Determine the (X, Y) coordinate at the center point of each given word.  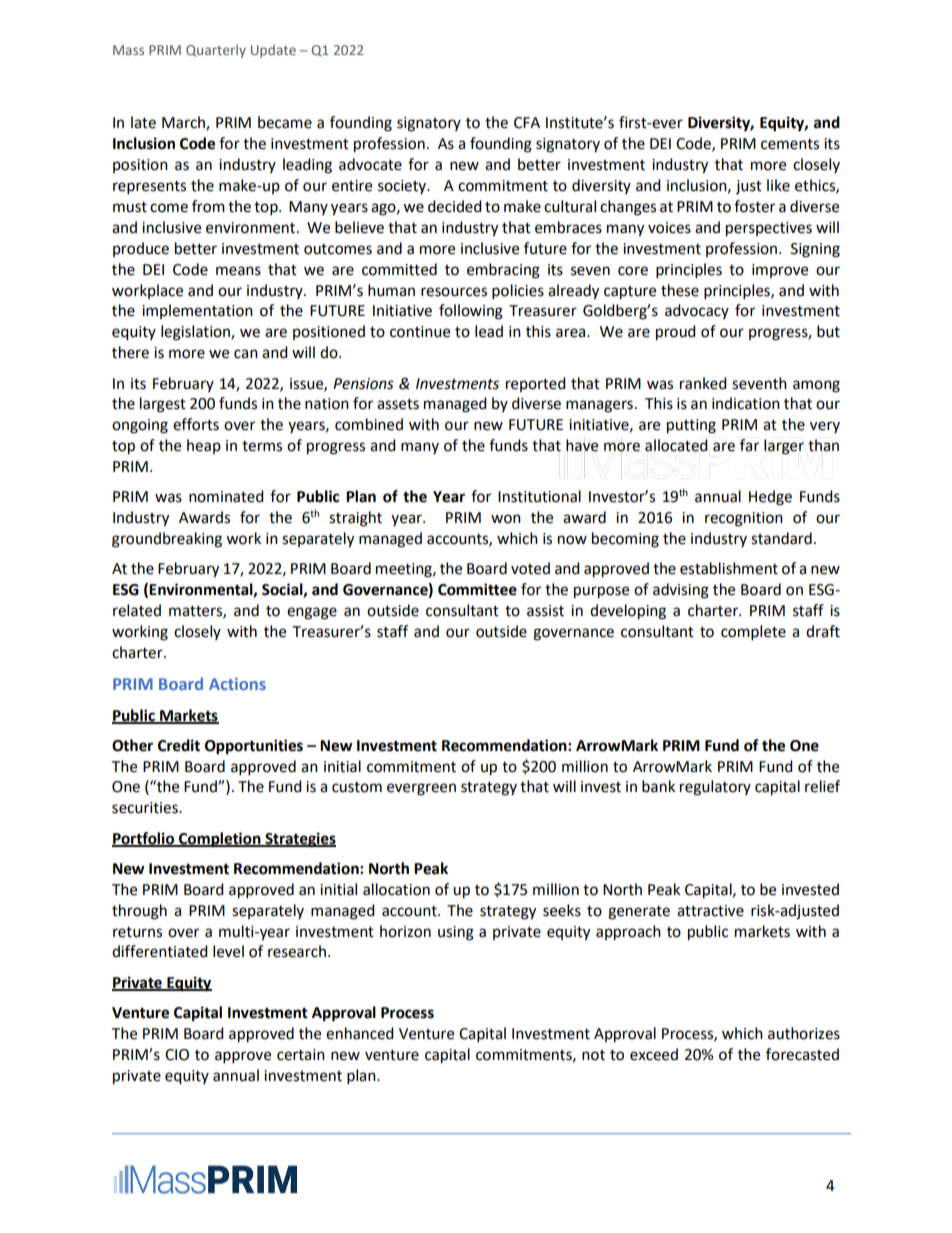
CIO (177, 1055)
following (471, 312)
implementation (197, 311)
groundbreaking (167, 540)
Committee (477, 589)
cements (790, 144)
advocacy (697, 311)
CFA (527, 123)
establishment (729, 568)
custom (357, 787)
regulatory (715, 788)
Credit (179, 745)
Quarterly (216, 51)
